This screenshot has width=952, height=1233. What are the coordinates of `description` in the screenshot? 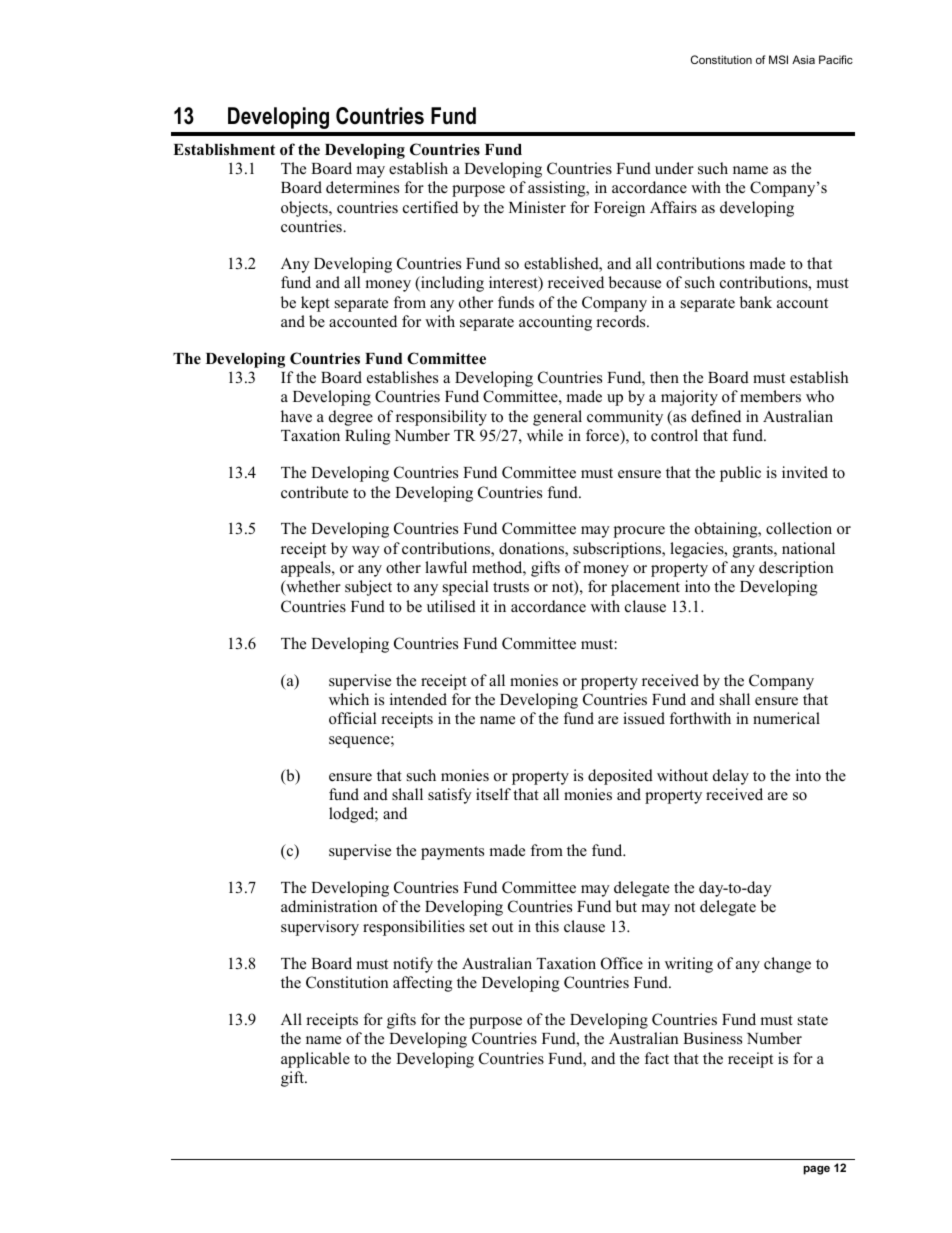 It's located at (796, 569).
